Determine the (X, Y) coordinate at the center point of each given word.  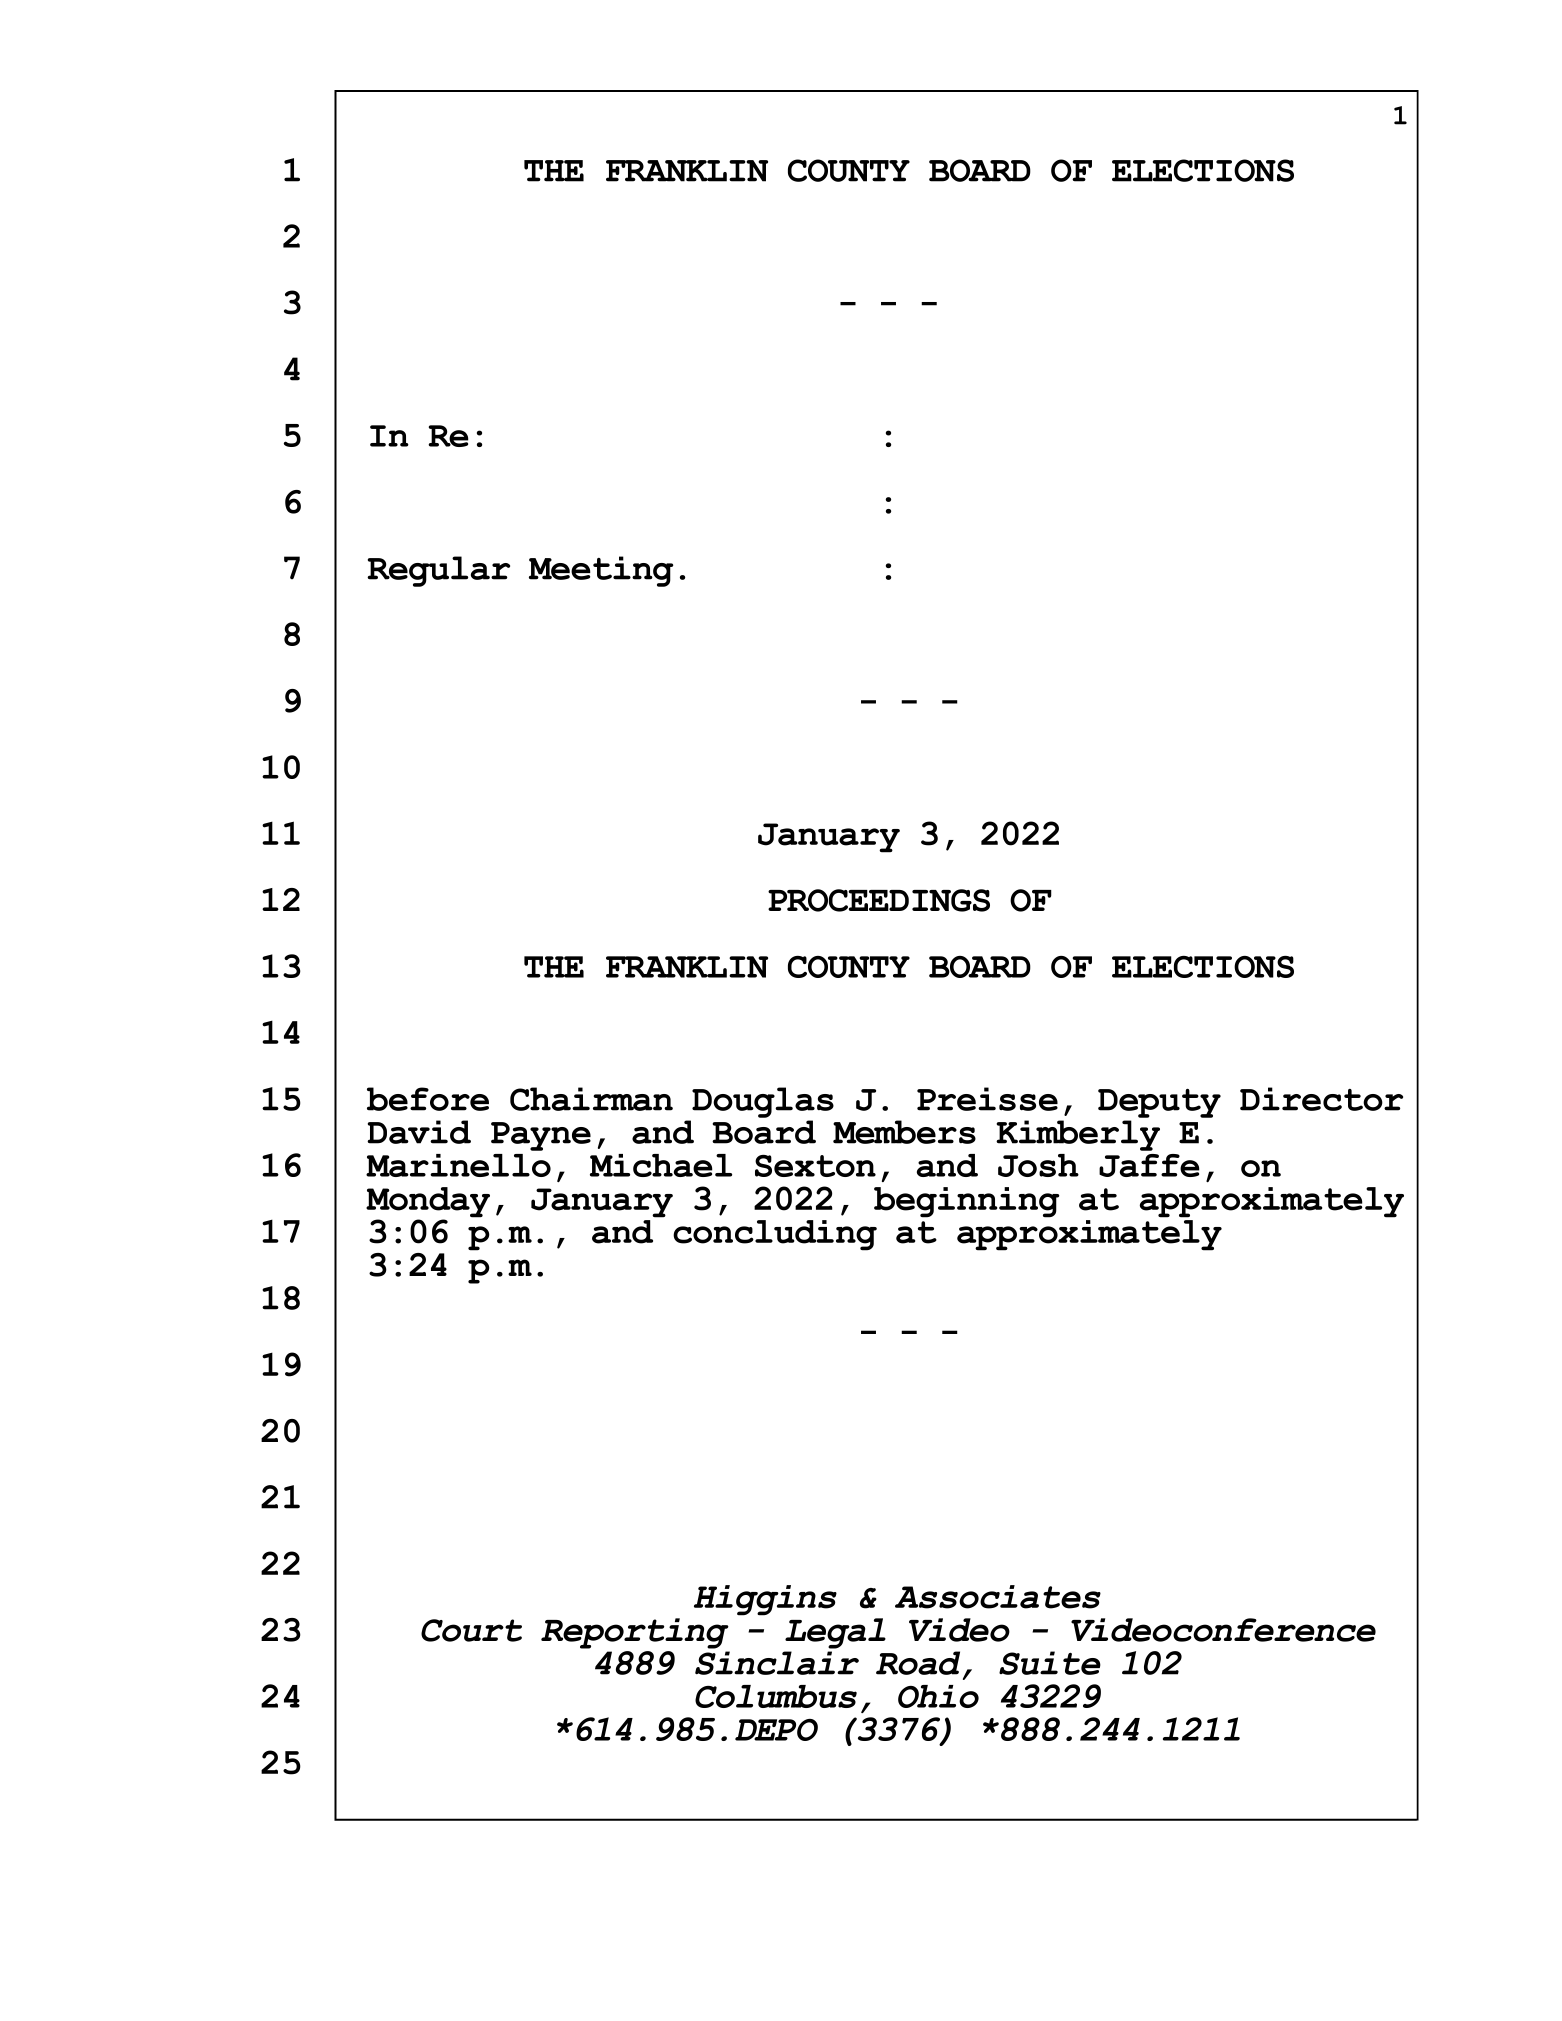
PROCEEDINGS (879, 900)
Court (471, 1630)
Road (918, 1663)
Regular (438, 571)
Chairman (591, 1099)
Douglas (763, 1102)
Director (1321, 1099)
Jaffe (1149, 1165)
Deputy (1159, 1103)
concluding (775, 1235)
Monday (428, 1203)
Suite (1050, 1663)
